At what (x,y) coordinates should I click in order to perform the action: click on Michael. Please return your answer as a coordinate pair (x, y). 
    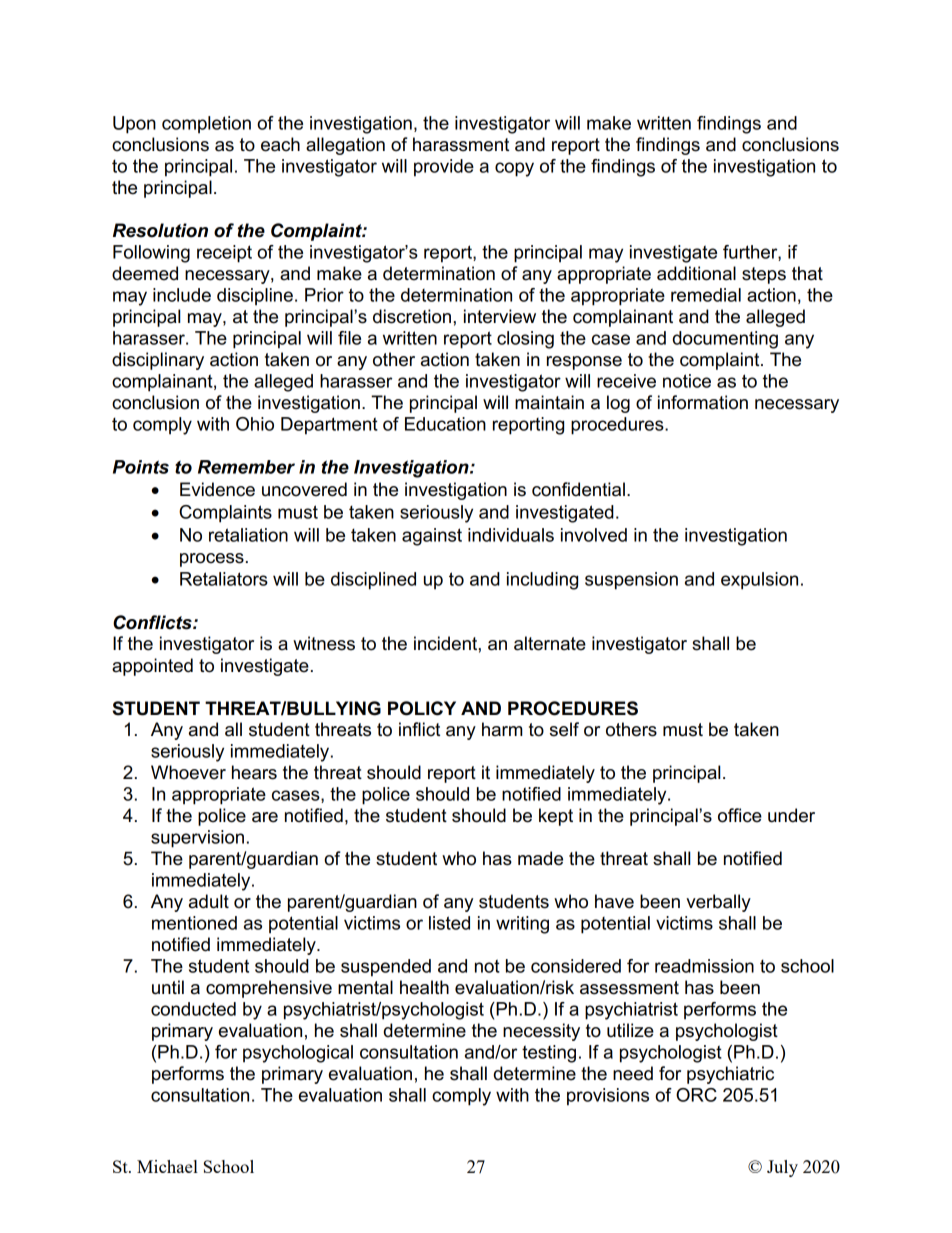
    Looking at the image, I should click on (167, 1166).
